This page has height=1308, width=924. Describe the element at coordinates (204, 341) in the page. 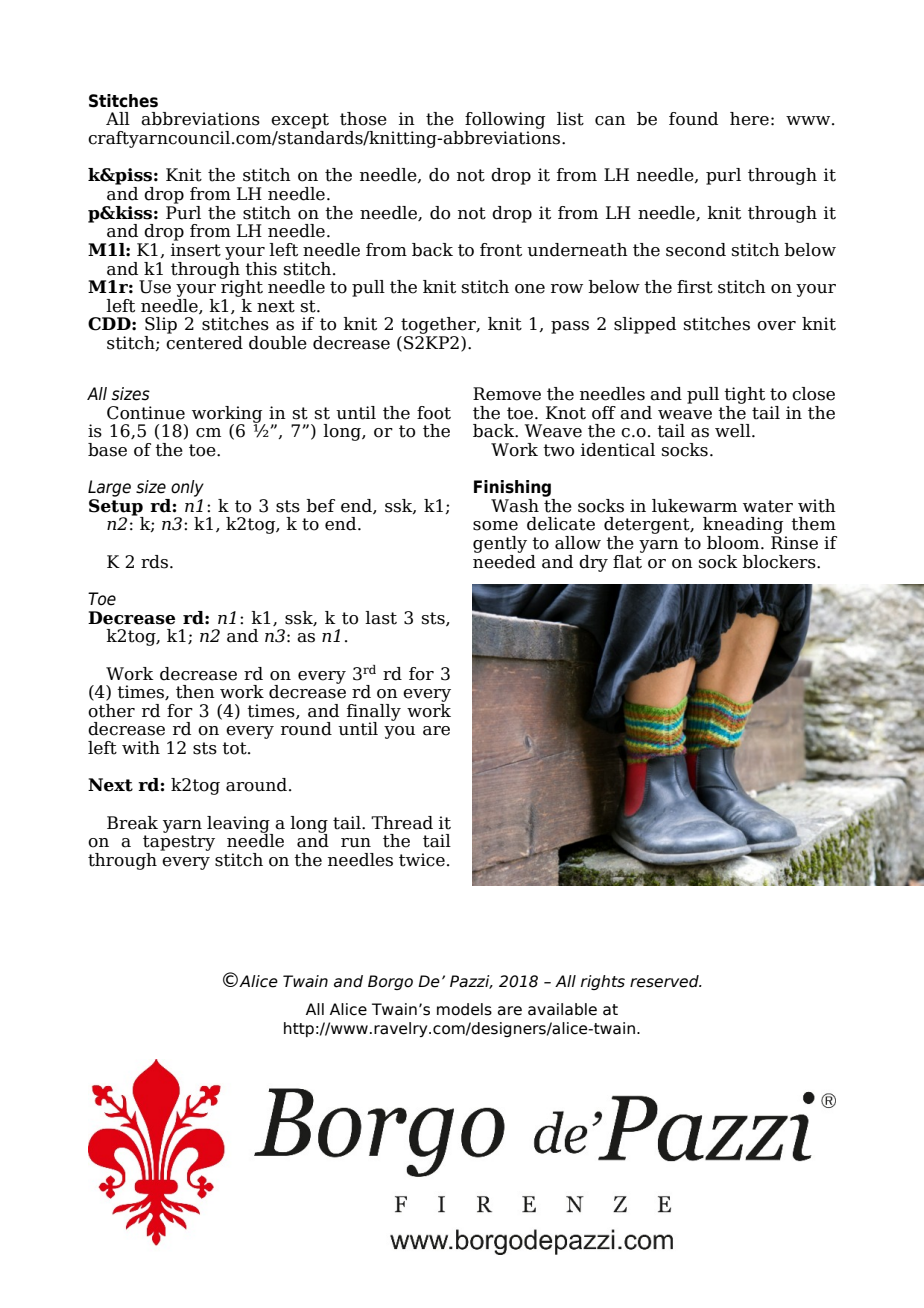

I see `centered` at that location.
